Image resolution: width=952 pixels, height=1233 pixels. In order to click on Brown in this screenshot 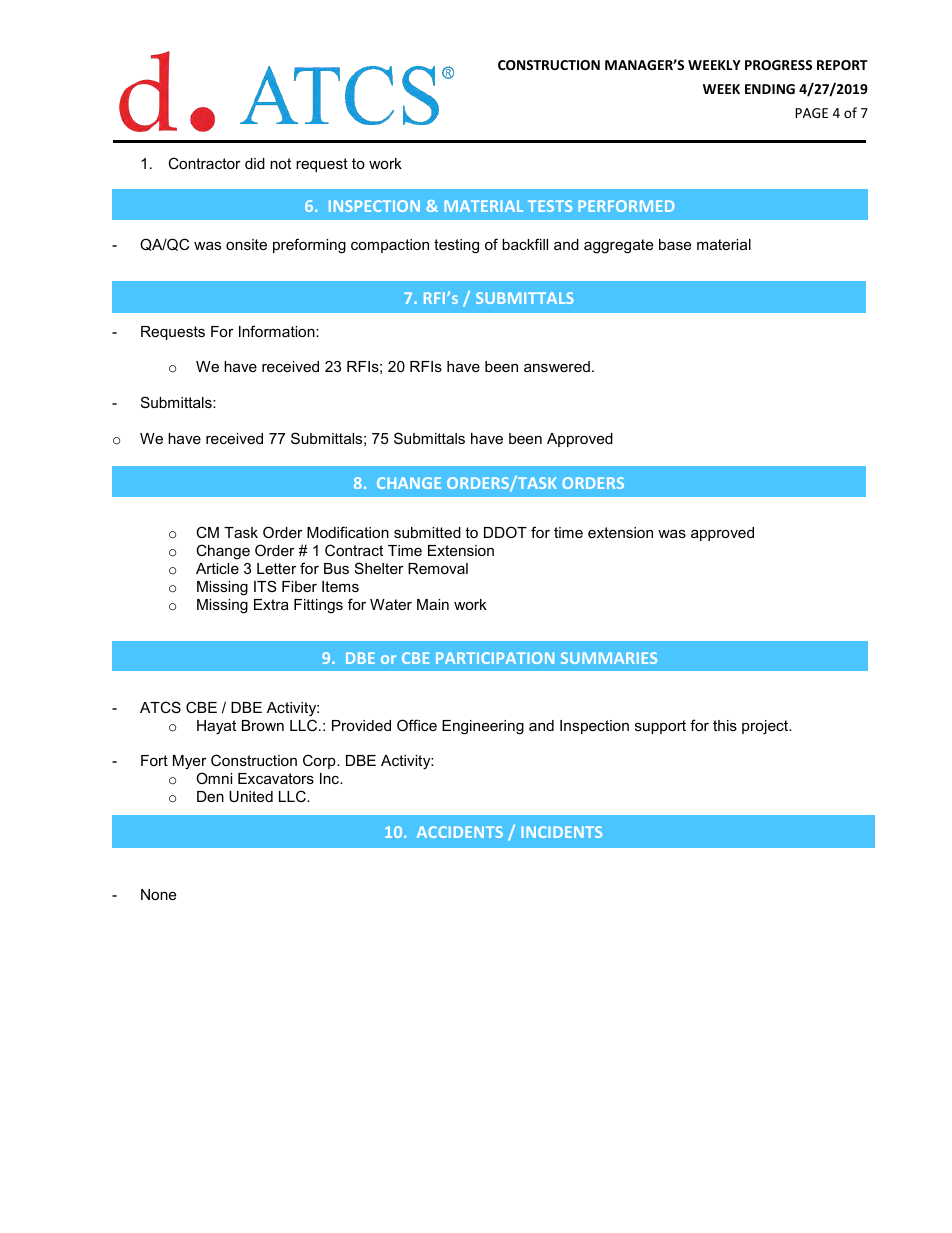, I will do `click(263, 725)`.
